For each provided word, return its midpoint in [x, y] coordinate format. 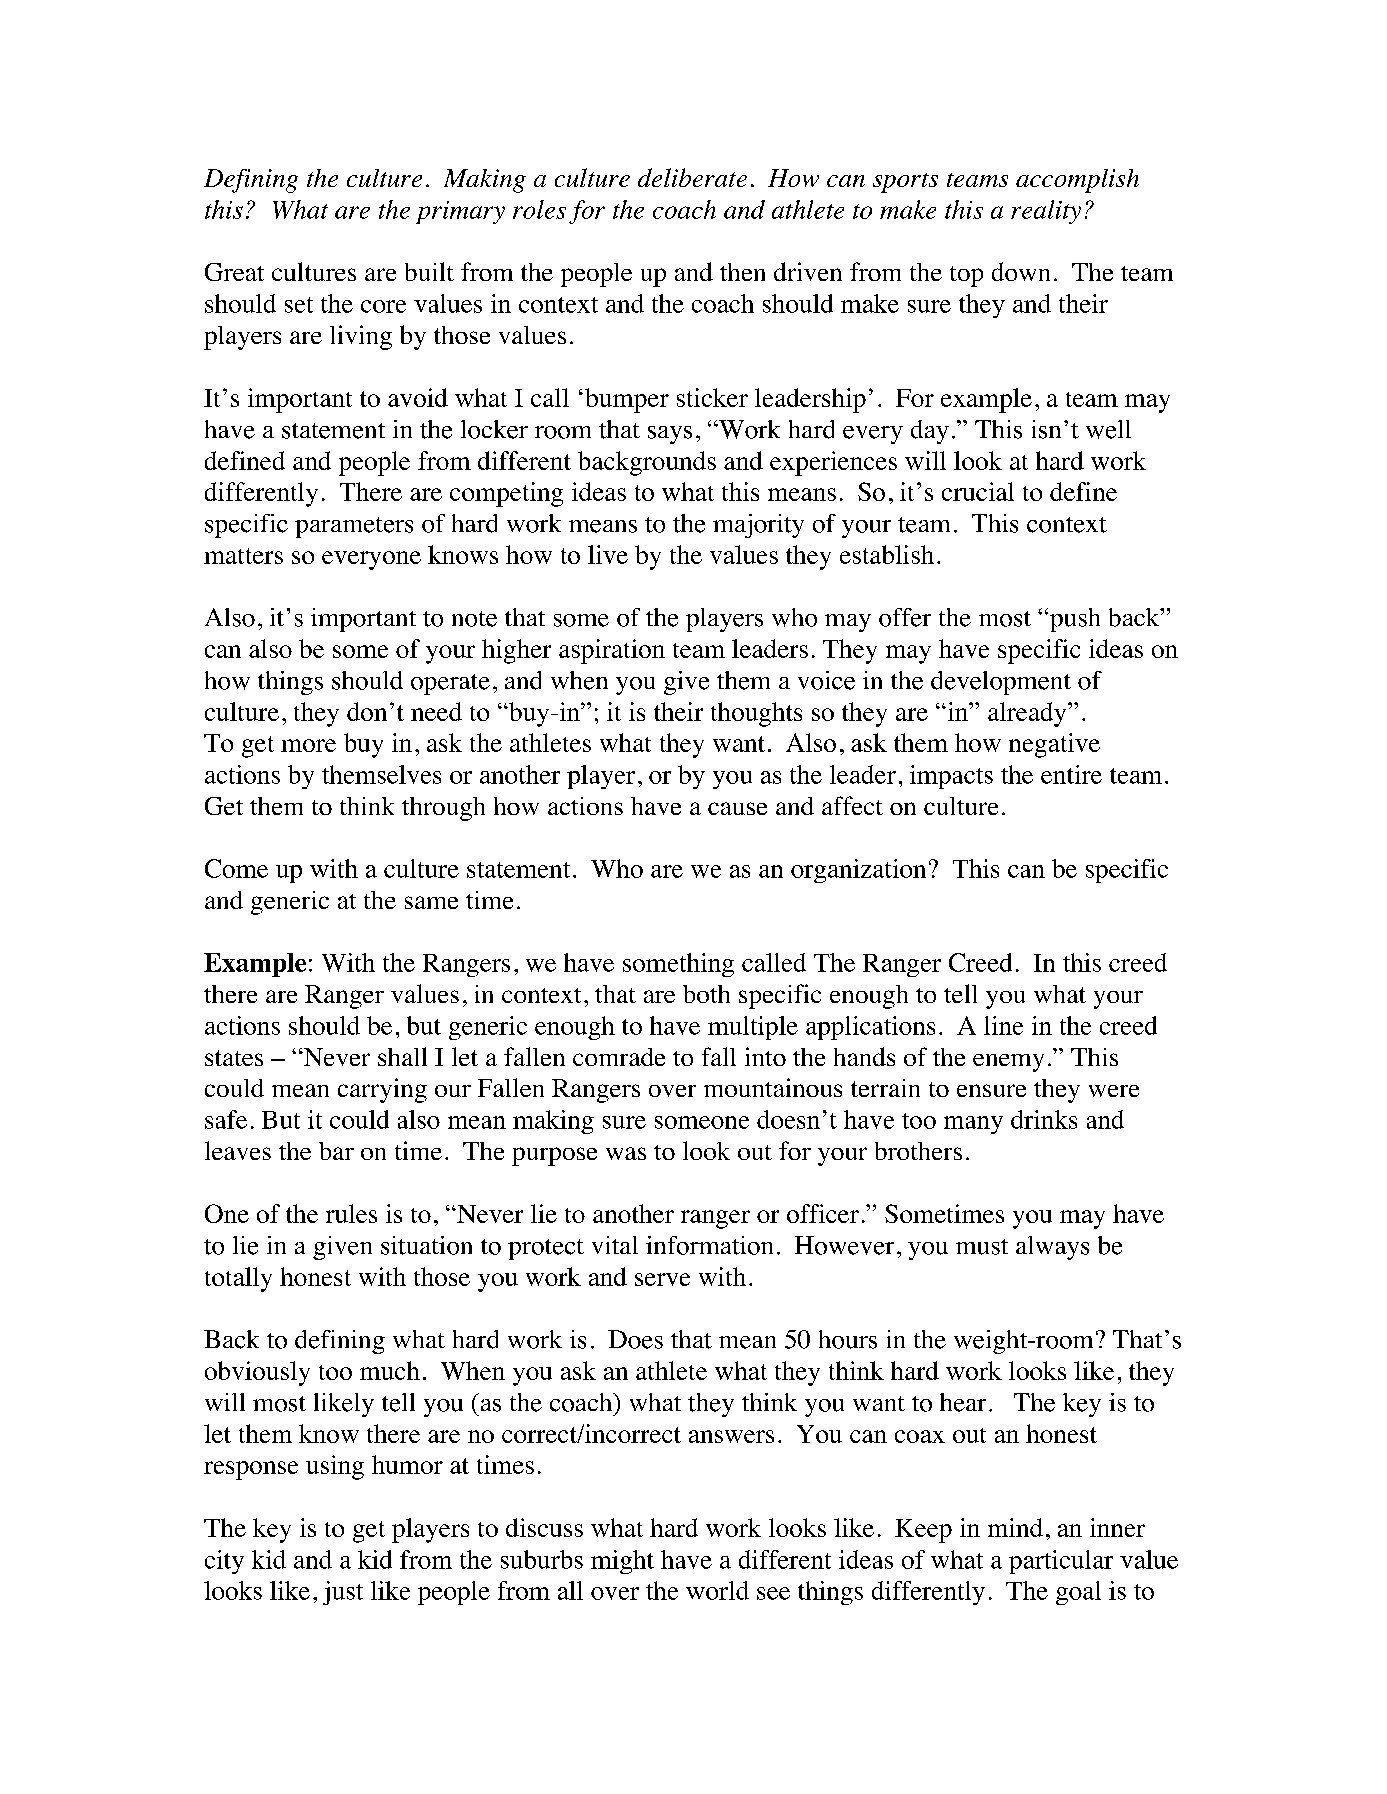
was [626, 1153]
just [343, 1593]
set [299, 305]
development [1001, 683]
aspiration [612, 651]
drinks [1044, 1119]
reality [1046, 212]
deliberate [692, 177]
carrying [382, 1090]
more [308, 745]
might [622, 1562]
